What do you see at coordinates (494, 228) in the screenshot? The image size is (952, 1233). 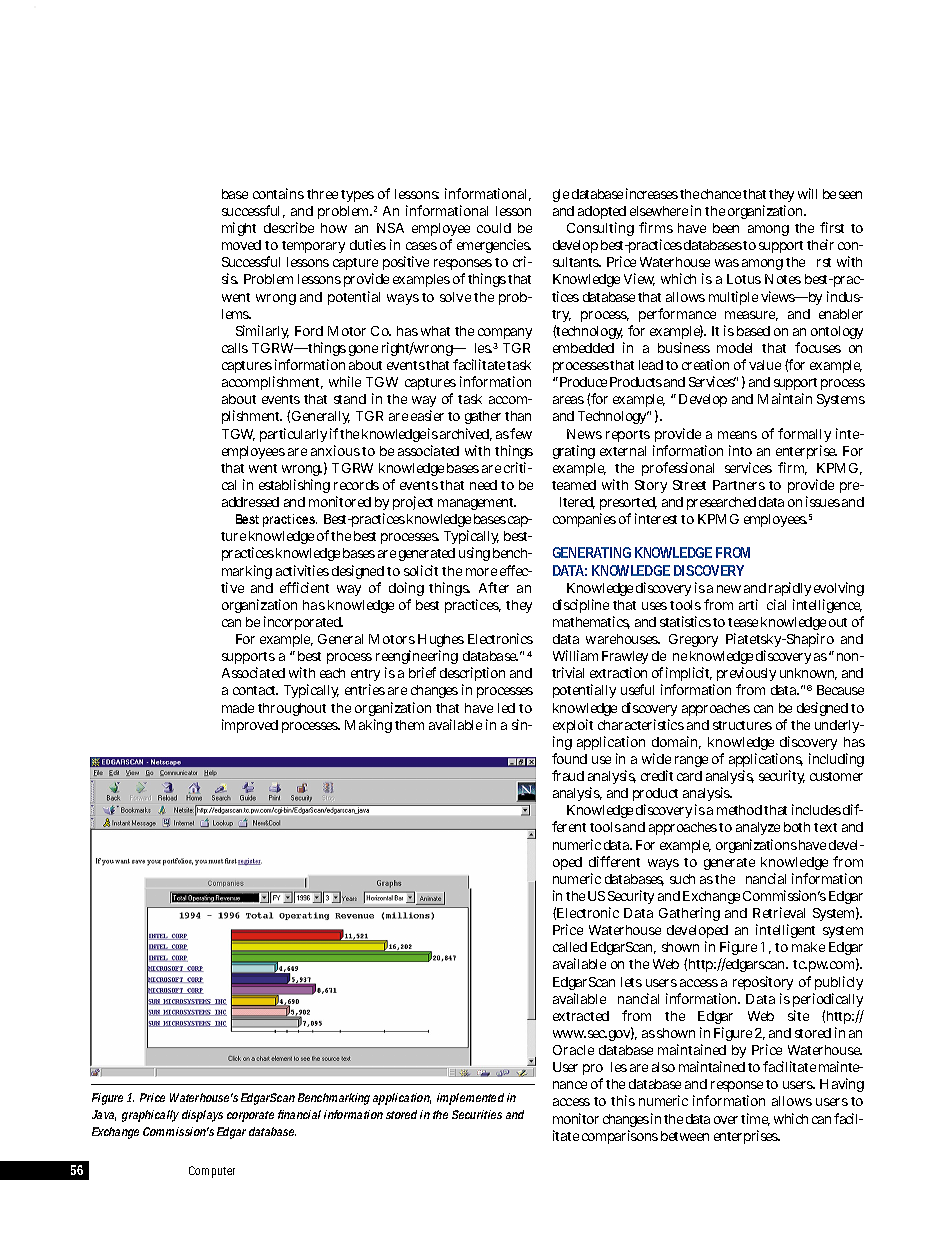 I see `could` at bounding box center [494, 228].
